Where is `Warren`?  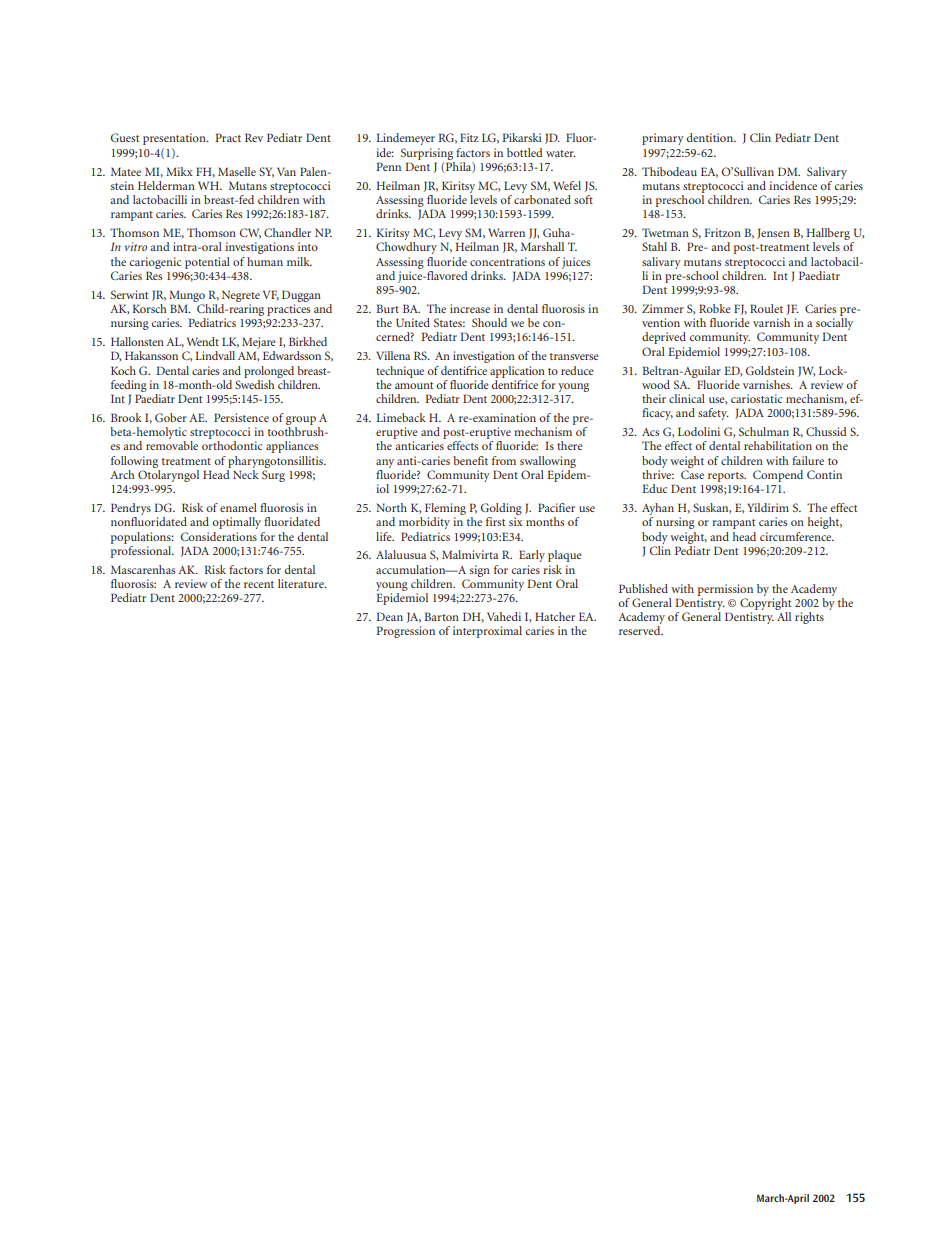
Warren is located at coordinates (506, 232).
